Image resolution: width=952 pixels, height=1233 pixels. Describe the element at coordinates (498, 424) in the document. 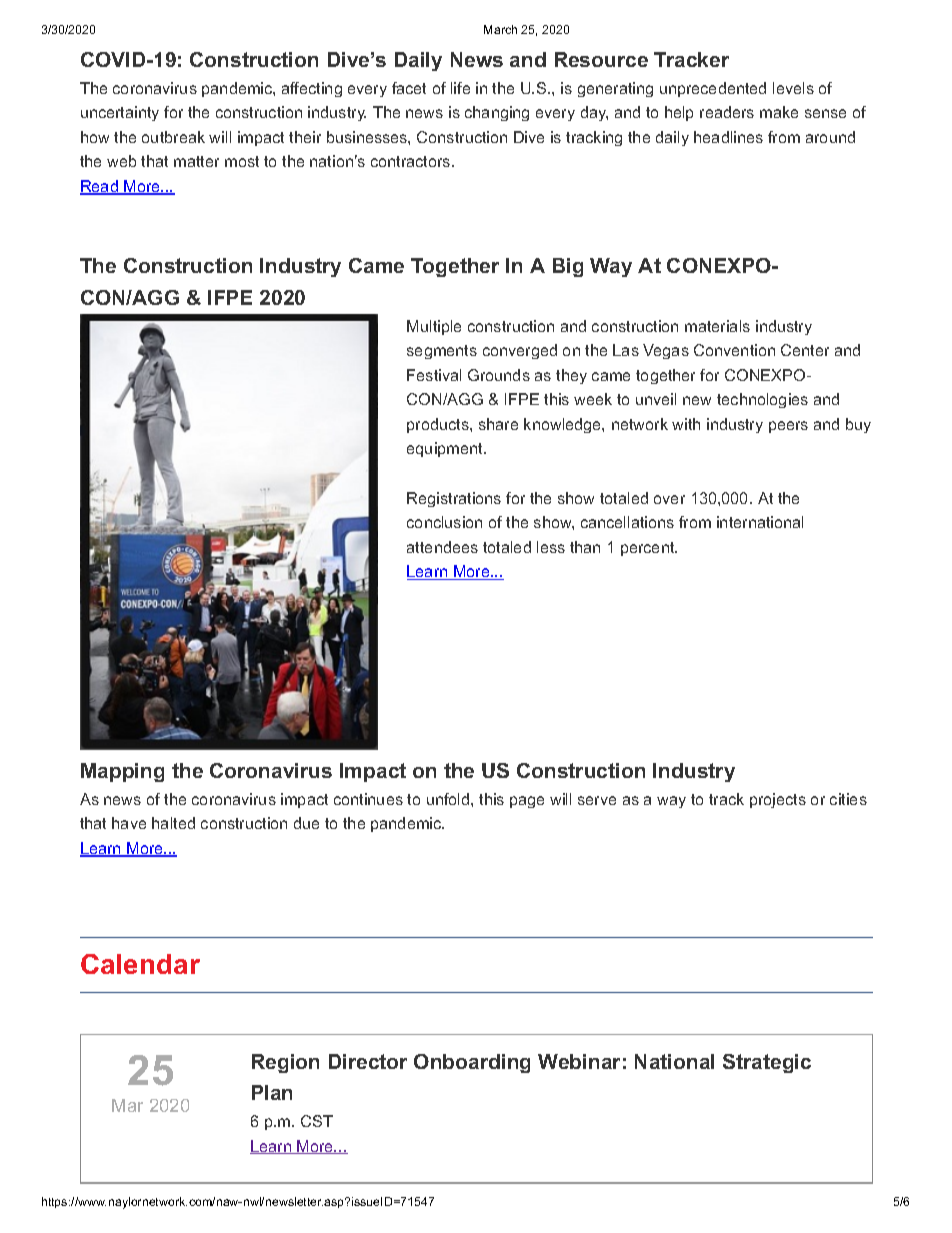

I see `share` at that location.
